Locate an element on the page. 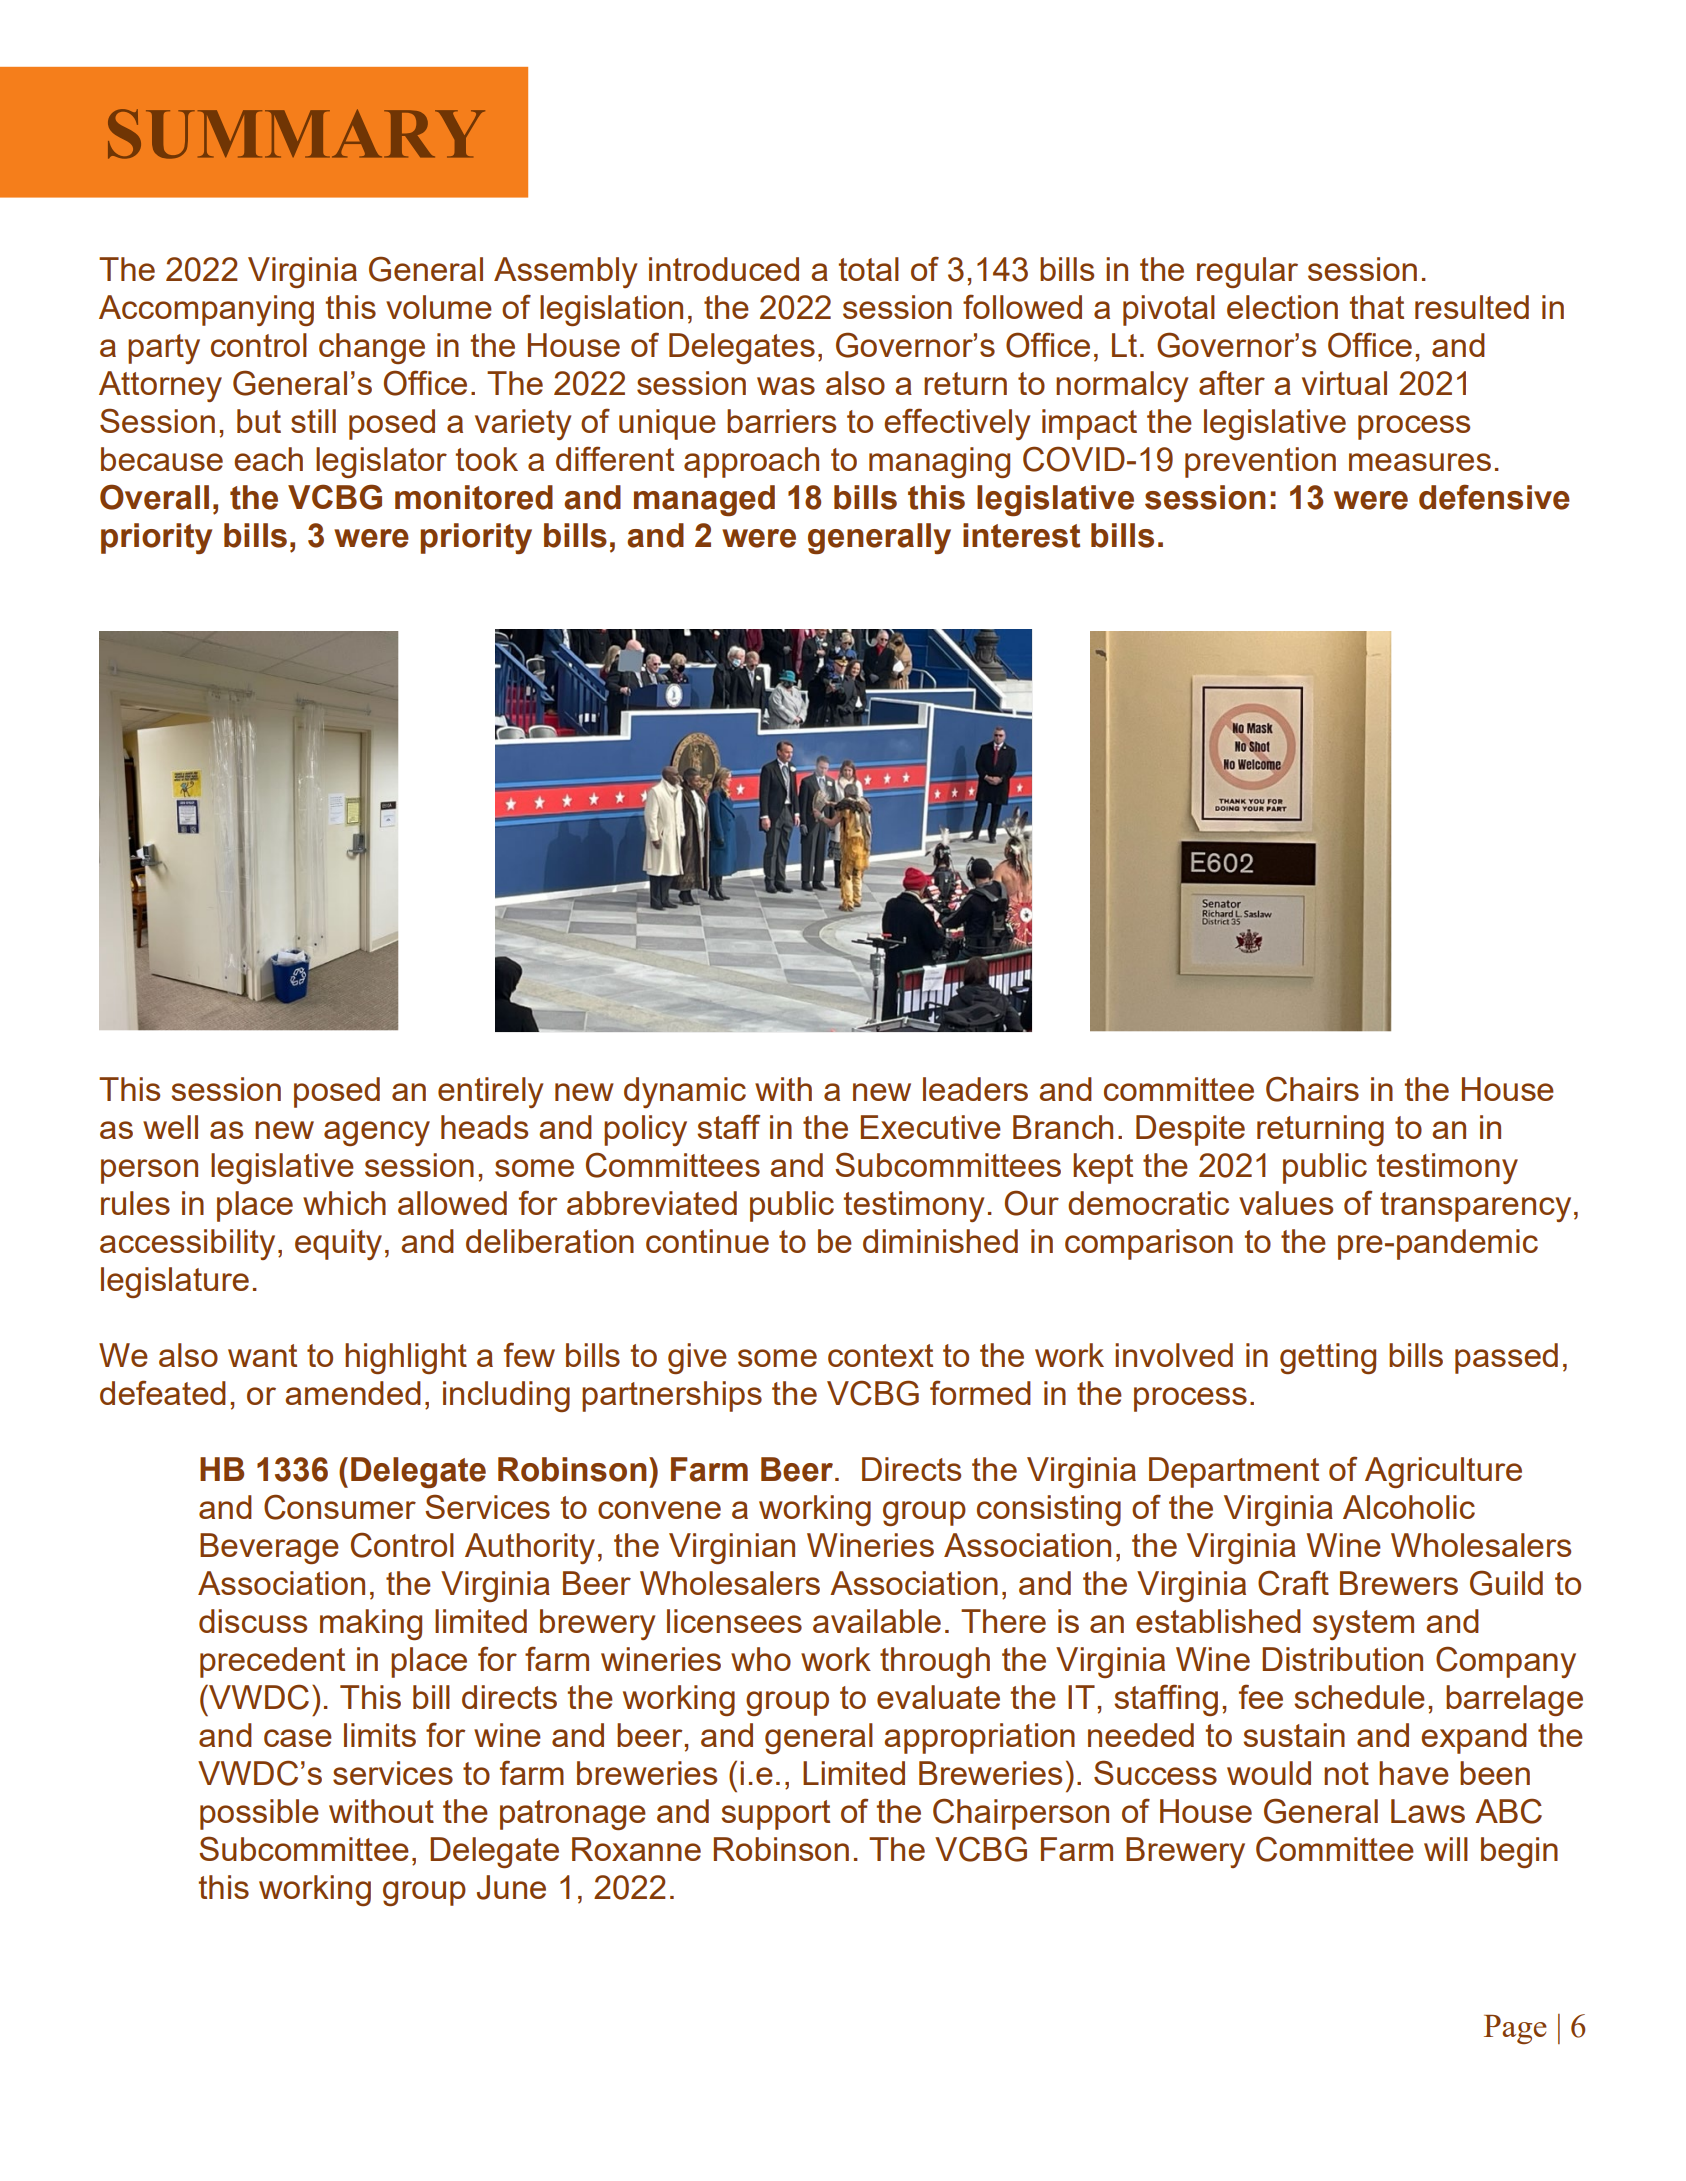 The height and width of the page is (2181, 1686). regular is located at coordinates (1247, 272).
